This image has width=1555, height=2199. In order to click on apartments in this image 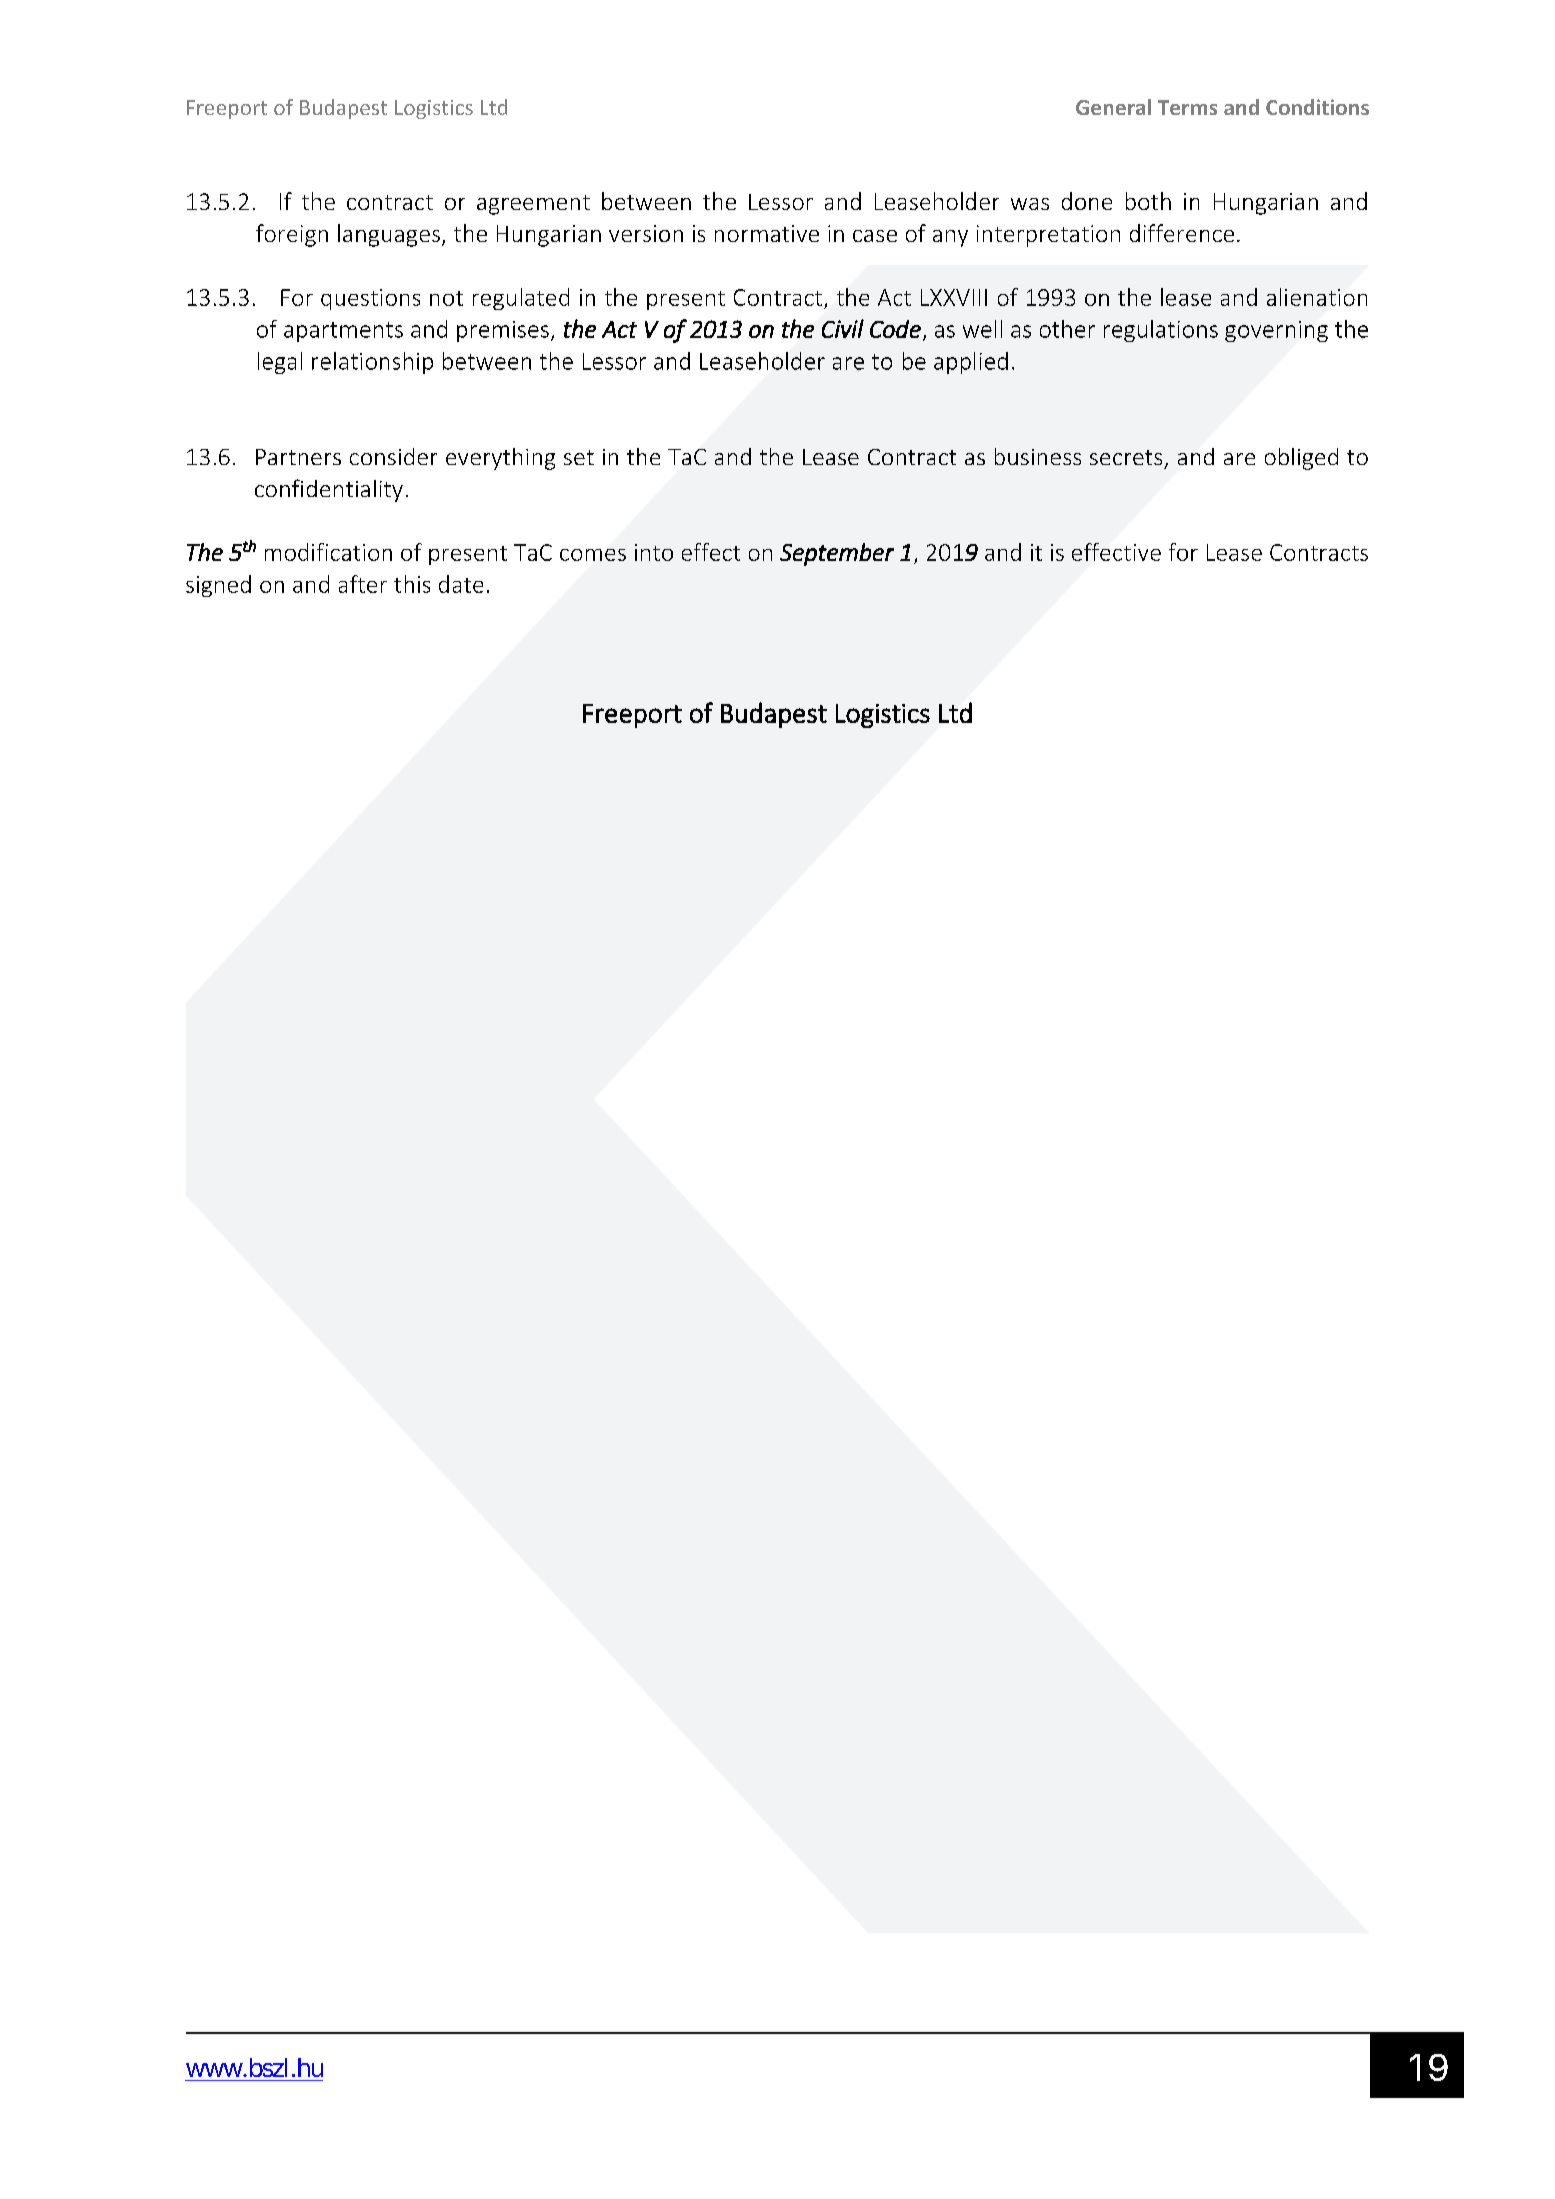, I will do `click(343, 332)`.
